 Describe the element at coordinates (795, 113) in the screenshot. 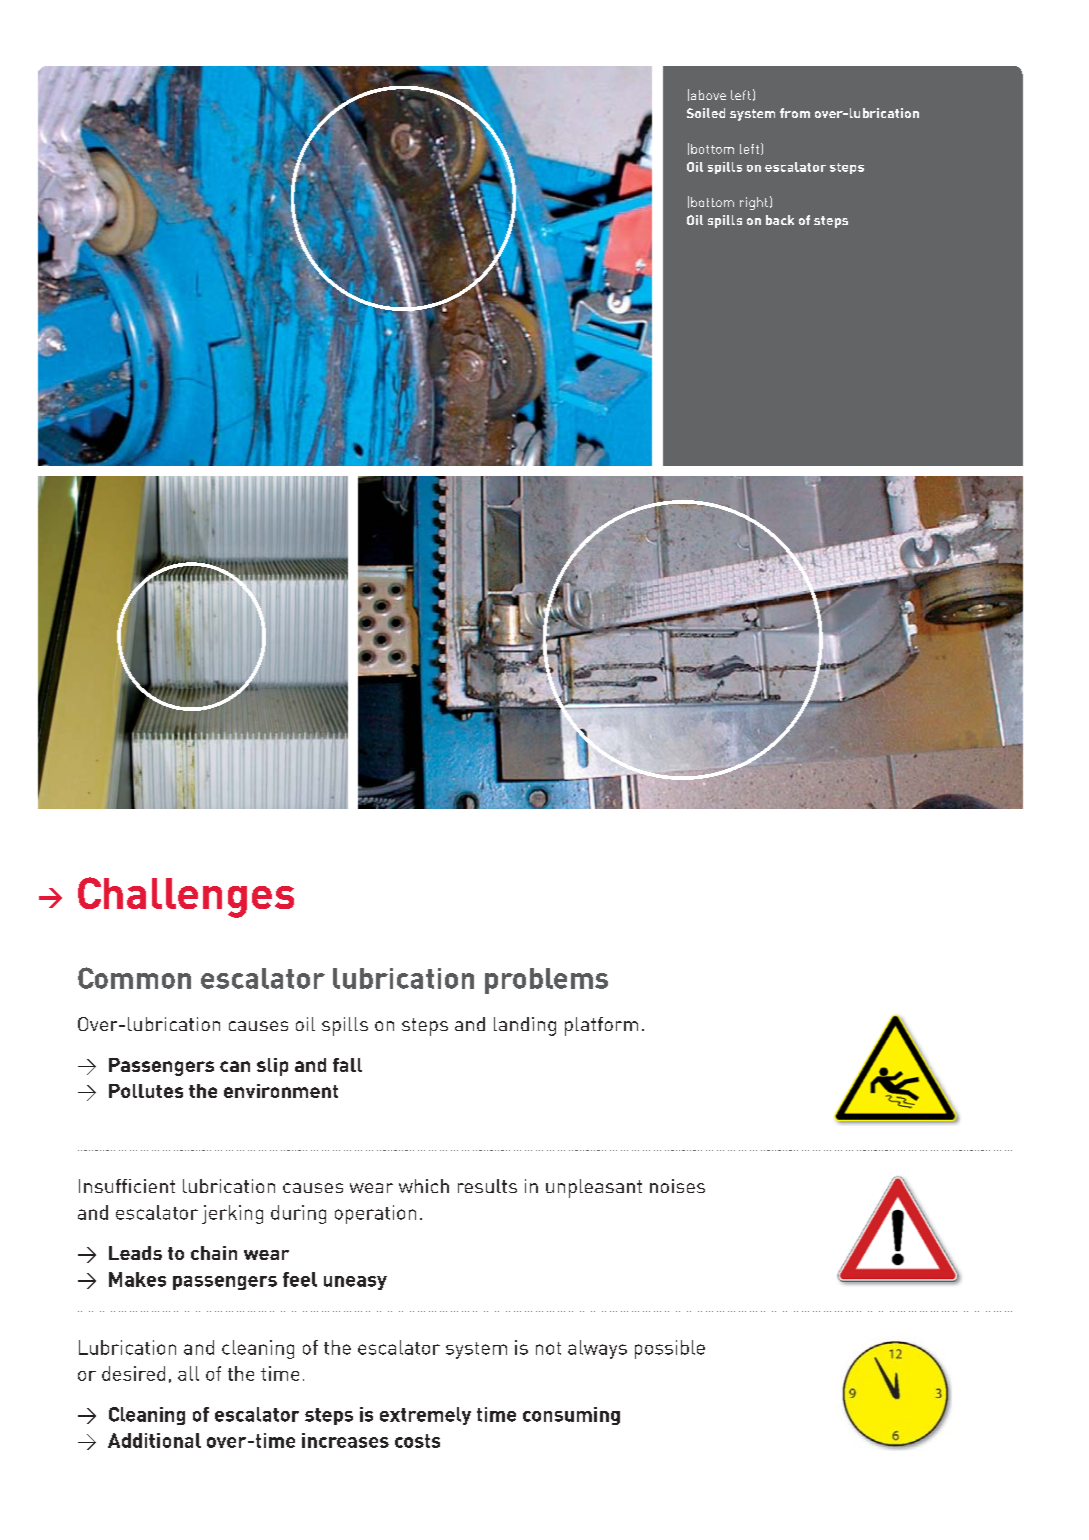

I see `from` at that location.
